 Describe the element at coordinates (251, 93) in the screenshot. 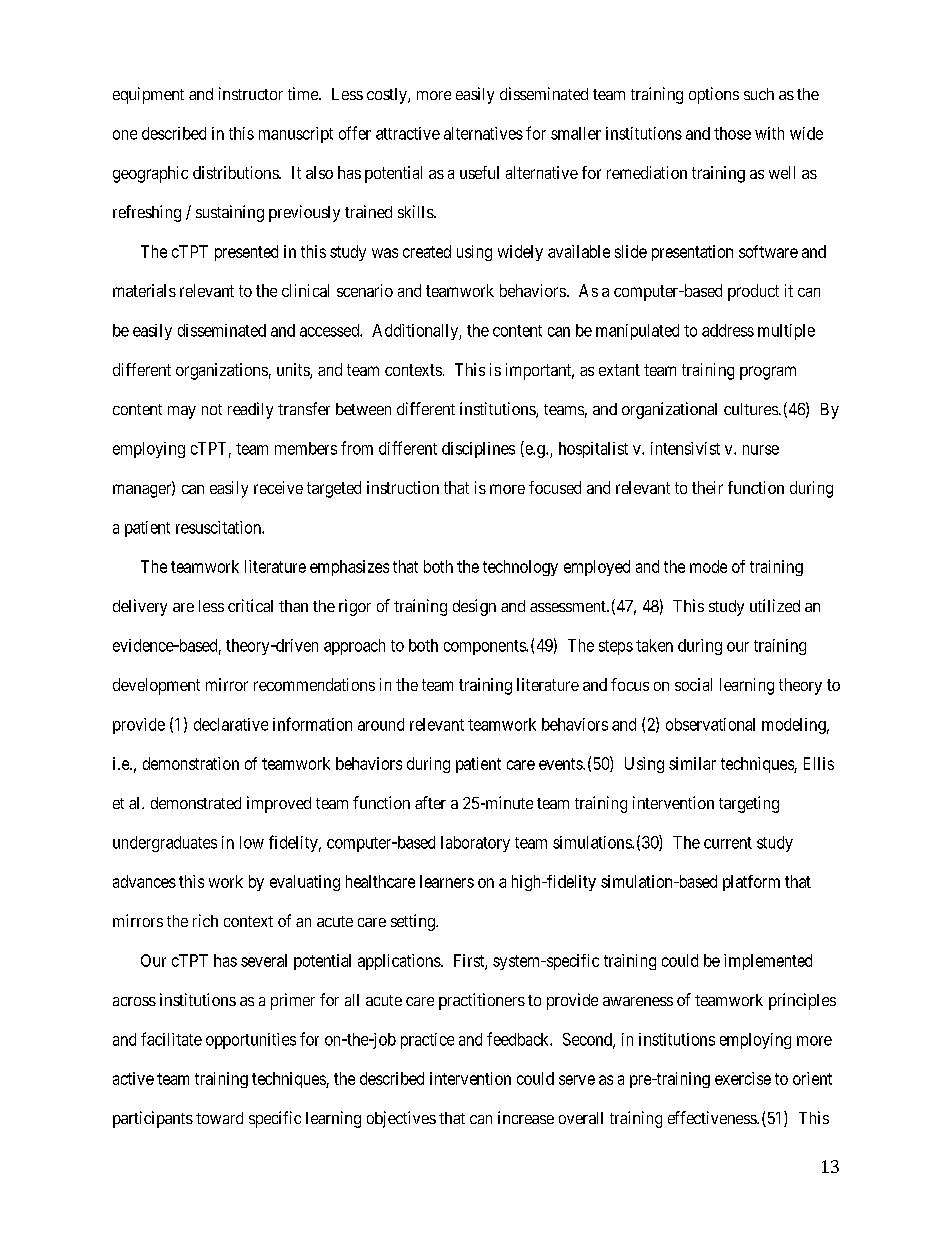

I see `instructor` at that location.
